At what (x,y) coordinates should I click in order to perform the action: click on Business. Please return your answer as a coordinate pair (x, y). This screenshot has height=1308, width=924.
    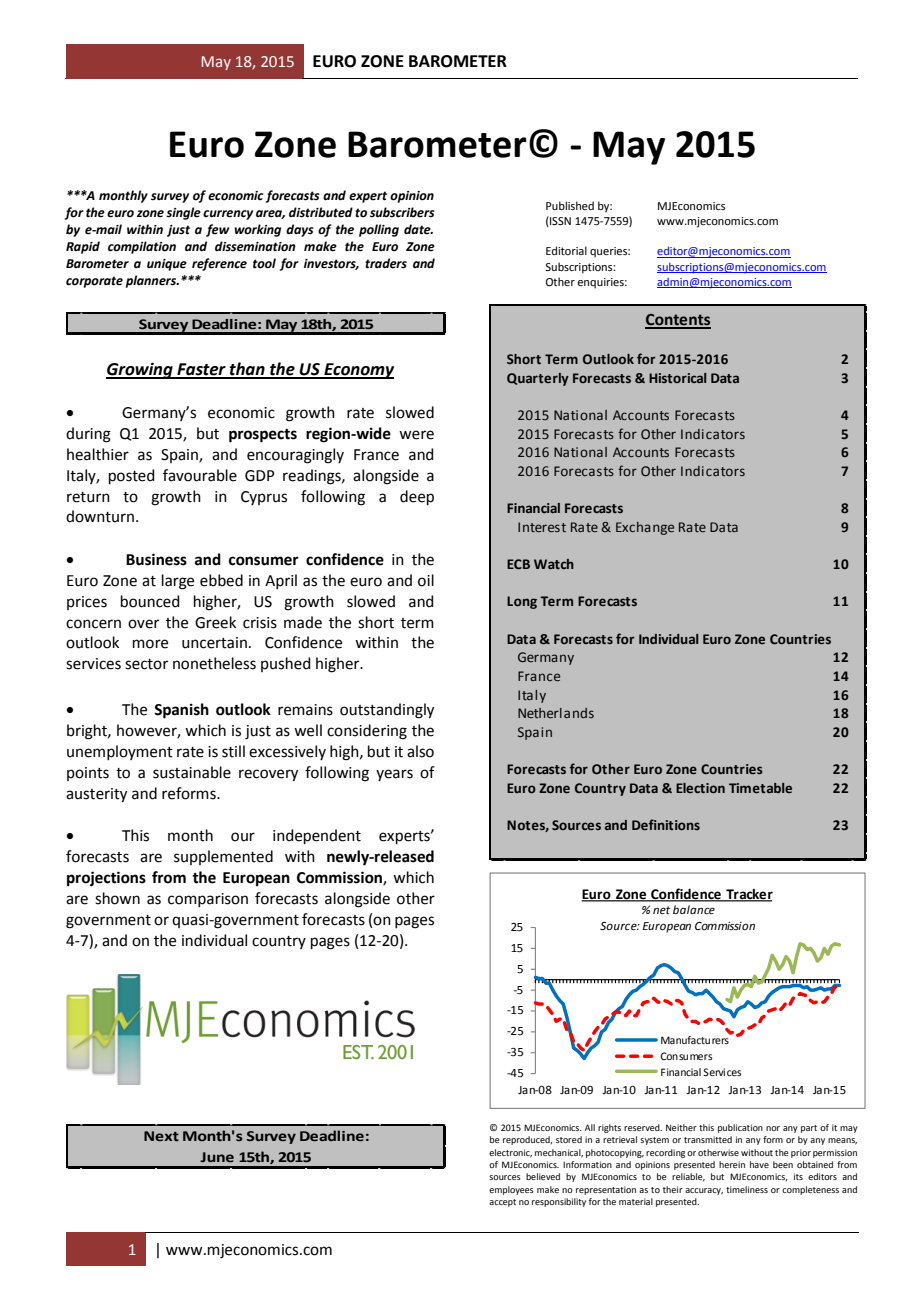
    Looking at the image, I should click on (156, 559).
